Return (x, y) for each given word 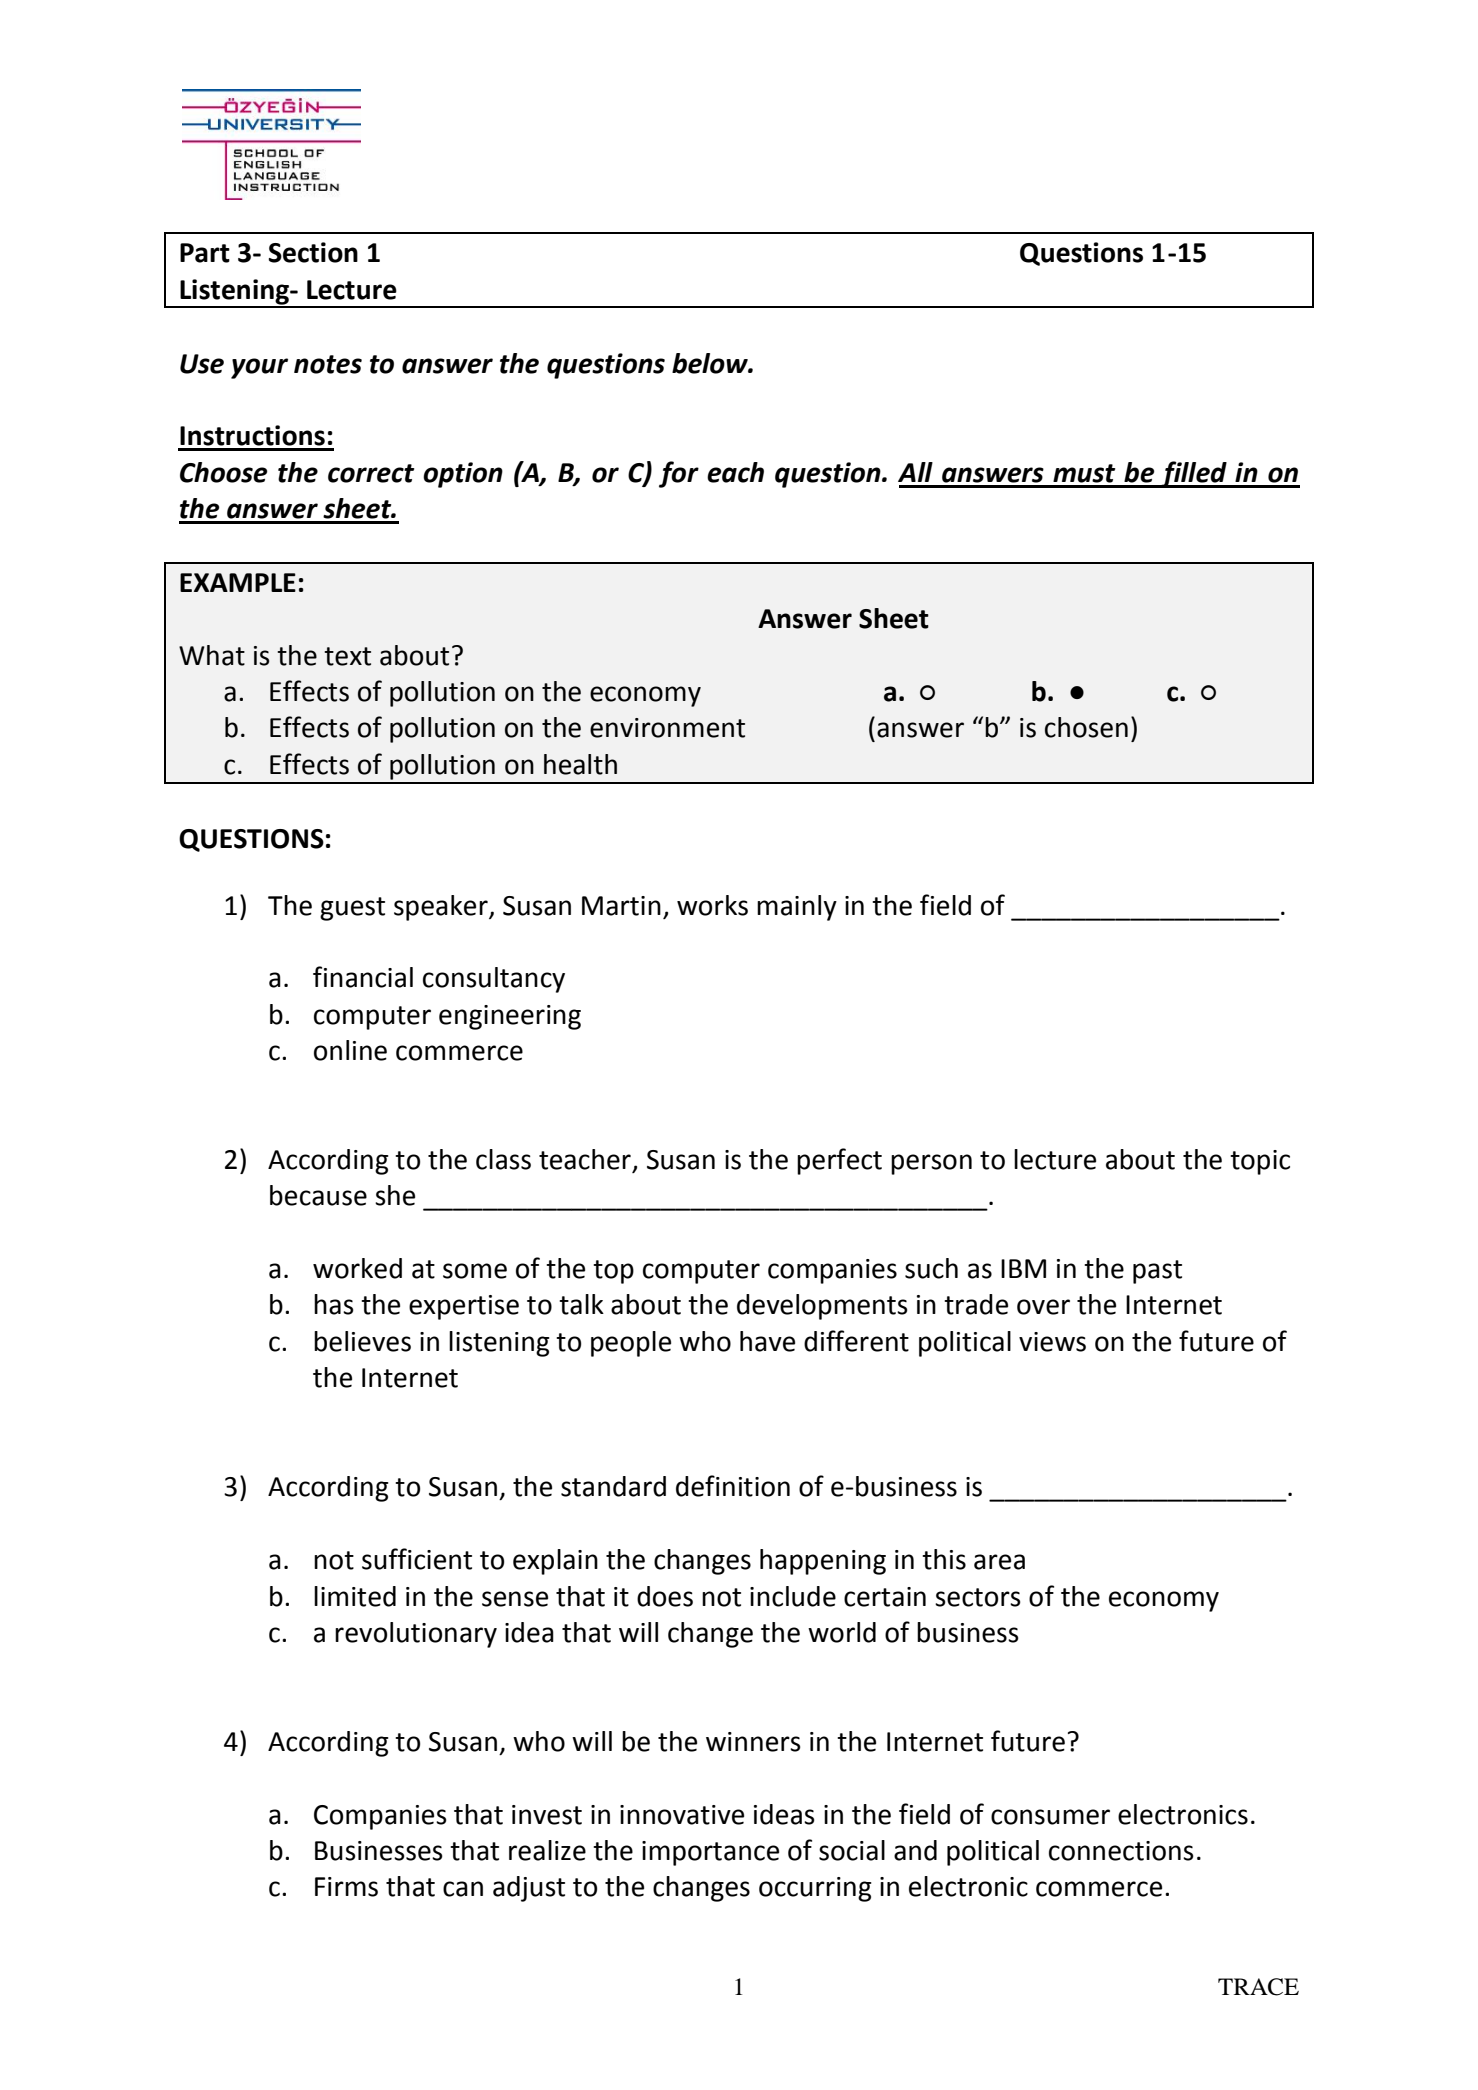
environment (667, 728)
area (999, 1562)
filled (1194, 474)
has (334, 1304)
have (767, 1341)
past (1157, 1272)
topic (1260, 1162)
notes (328, 364)
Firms (346, 1887)
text (347, 656)
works (712, 905)
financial (363, 977)
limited (355, 1596)
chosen (1086, 727)
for (679, 474)
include (793, 1596)
